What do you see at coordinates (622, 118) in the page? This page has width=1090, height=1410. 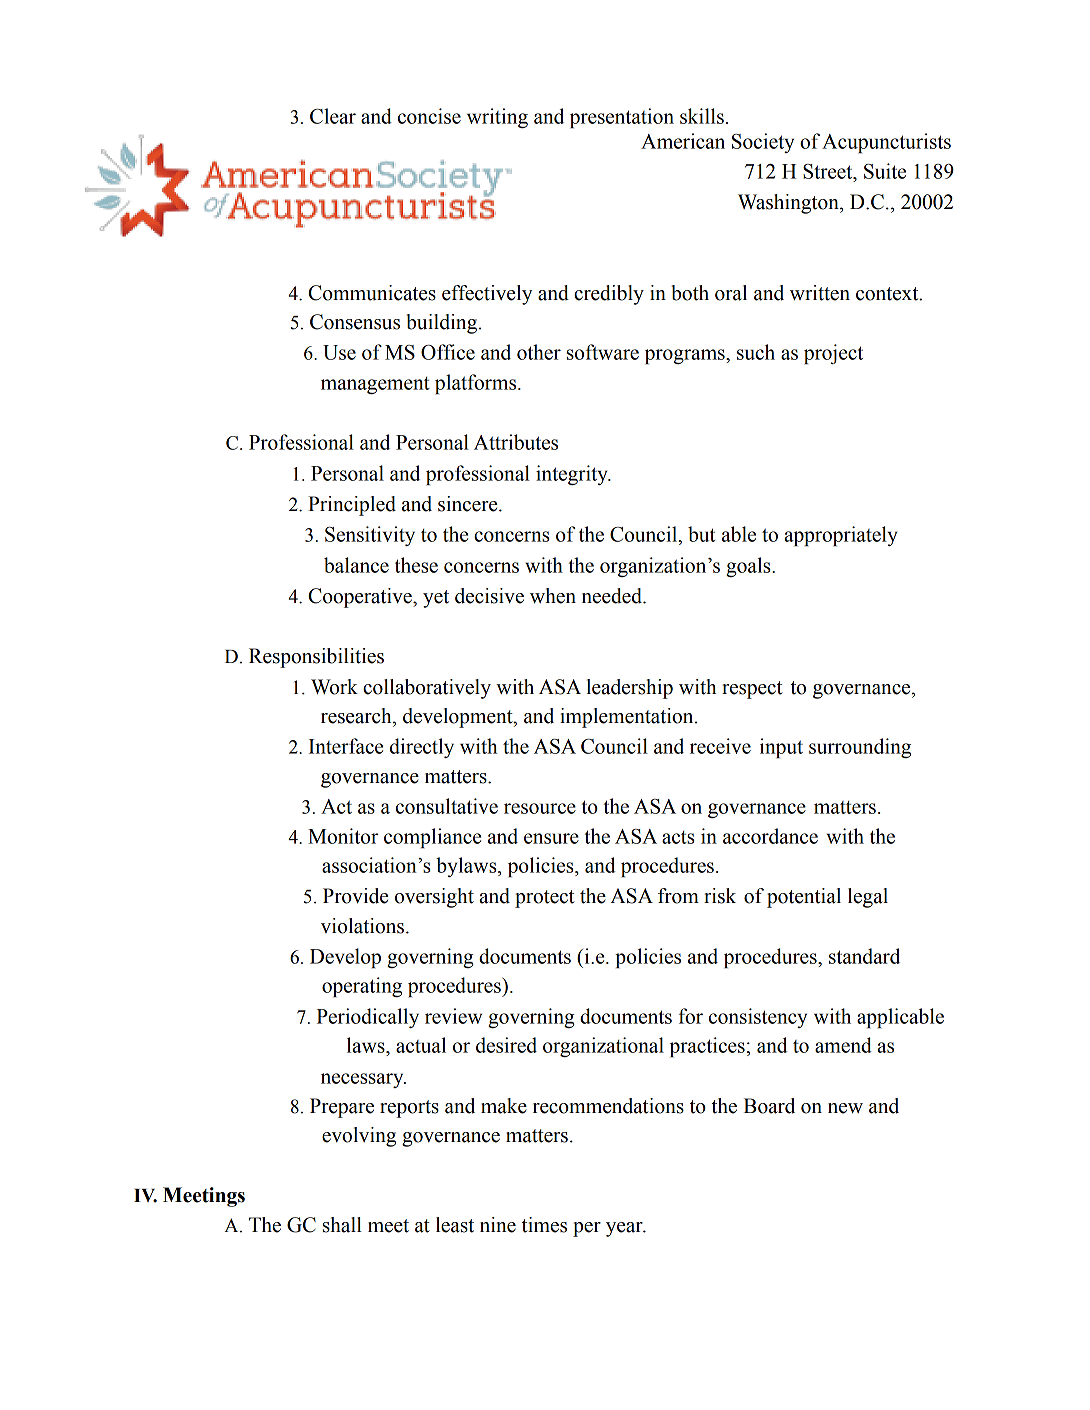 I see `presentation` at bounding box center [622, 118].
